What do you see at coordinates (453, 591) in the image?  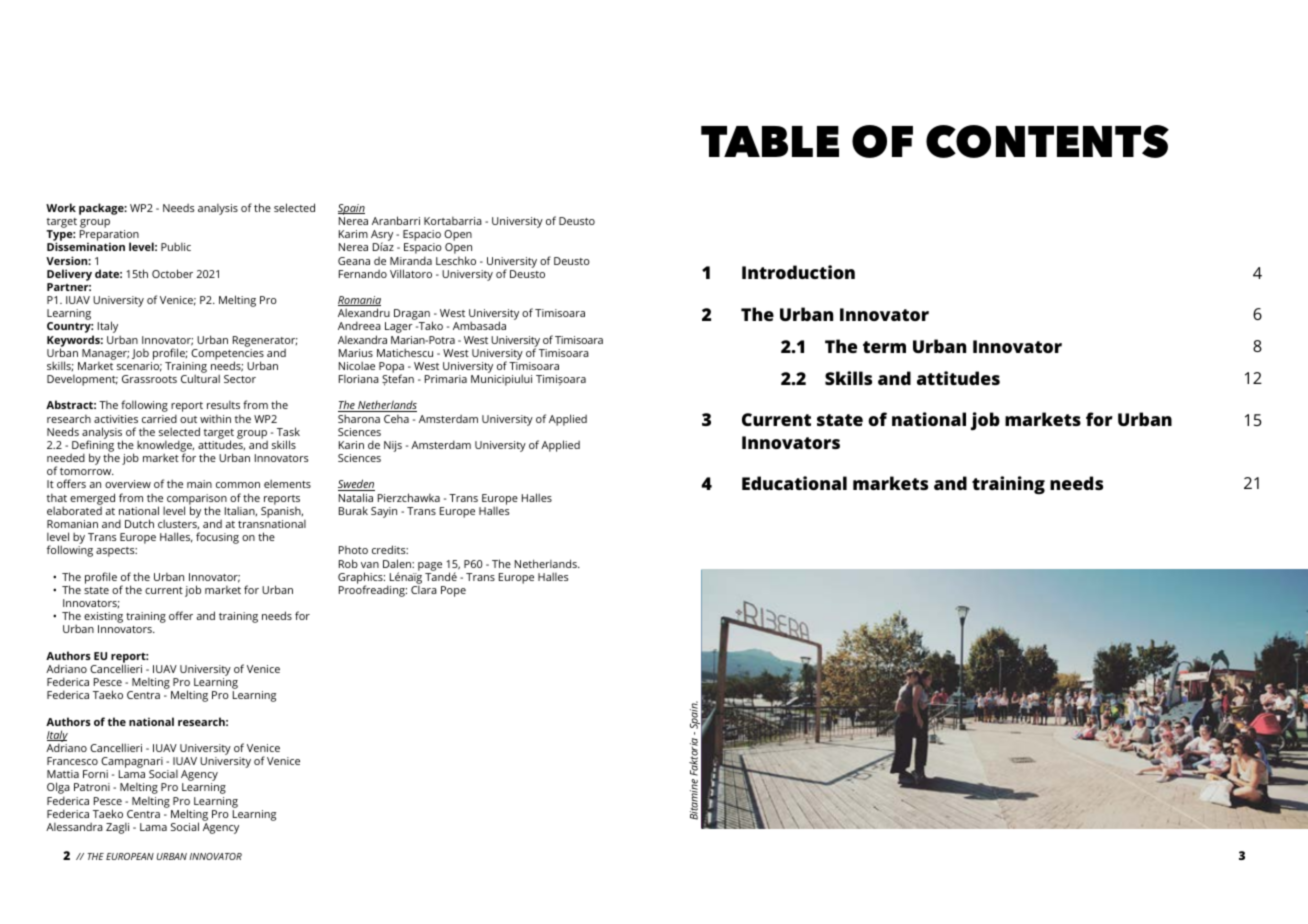 I see `Pope` at bounding box center [453, 591].
